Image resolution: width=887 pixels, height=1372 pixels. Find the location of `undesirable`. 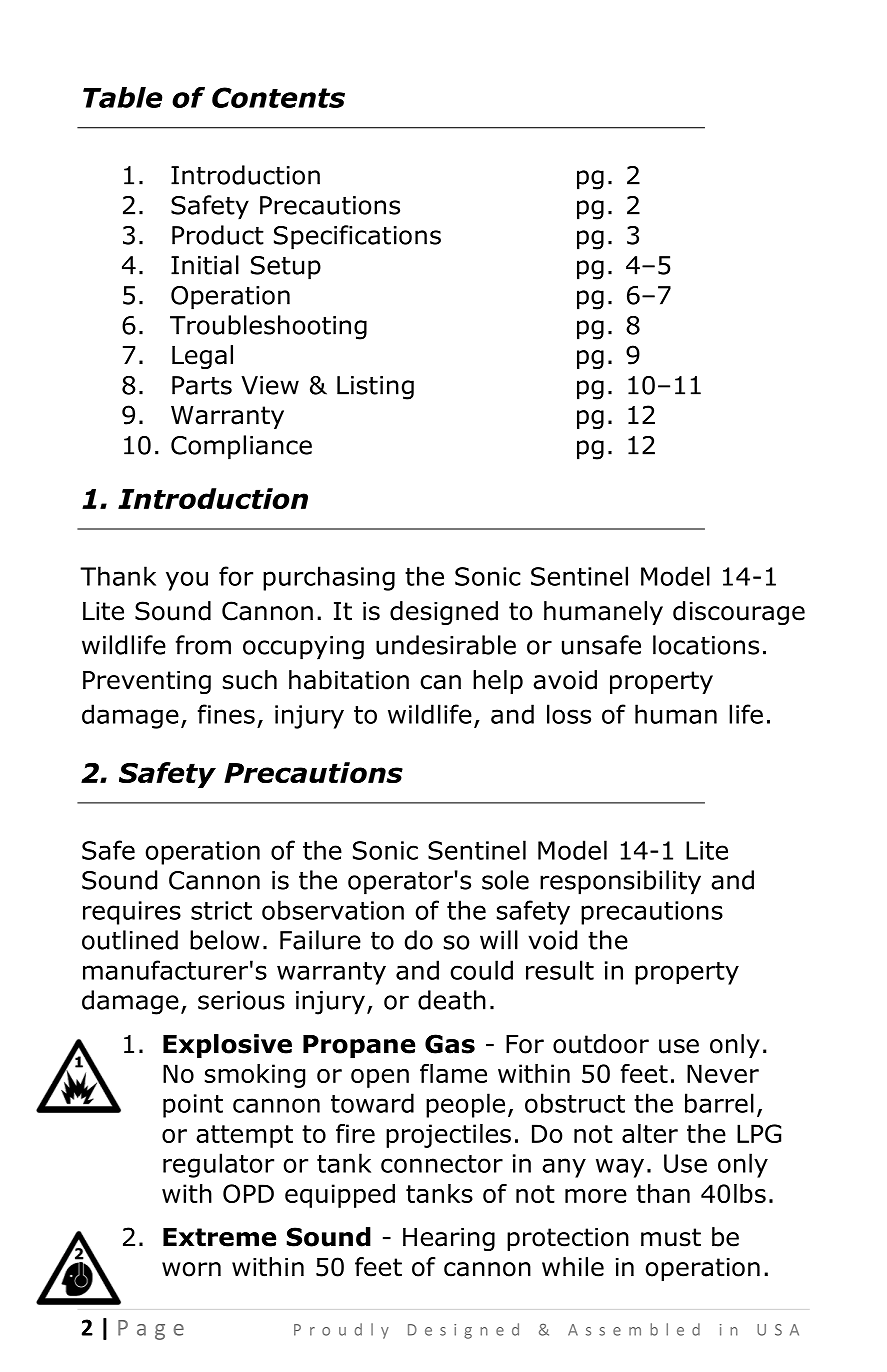

undesirable is located at coordinates (446, 645).
